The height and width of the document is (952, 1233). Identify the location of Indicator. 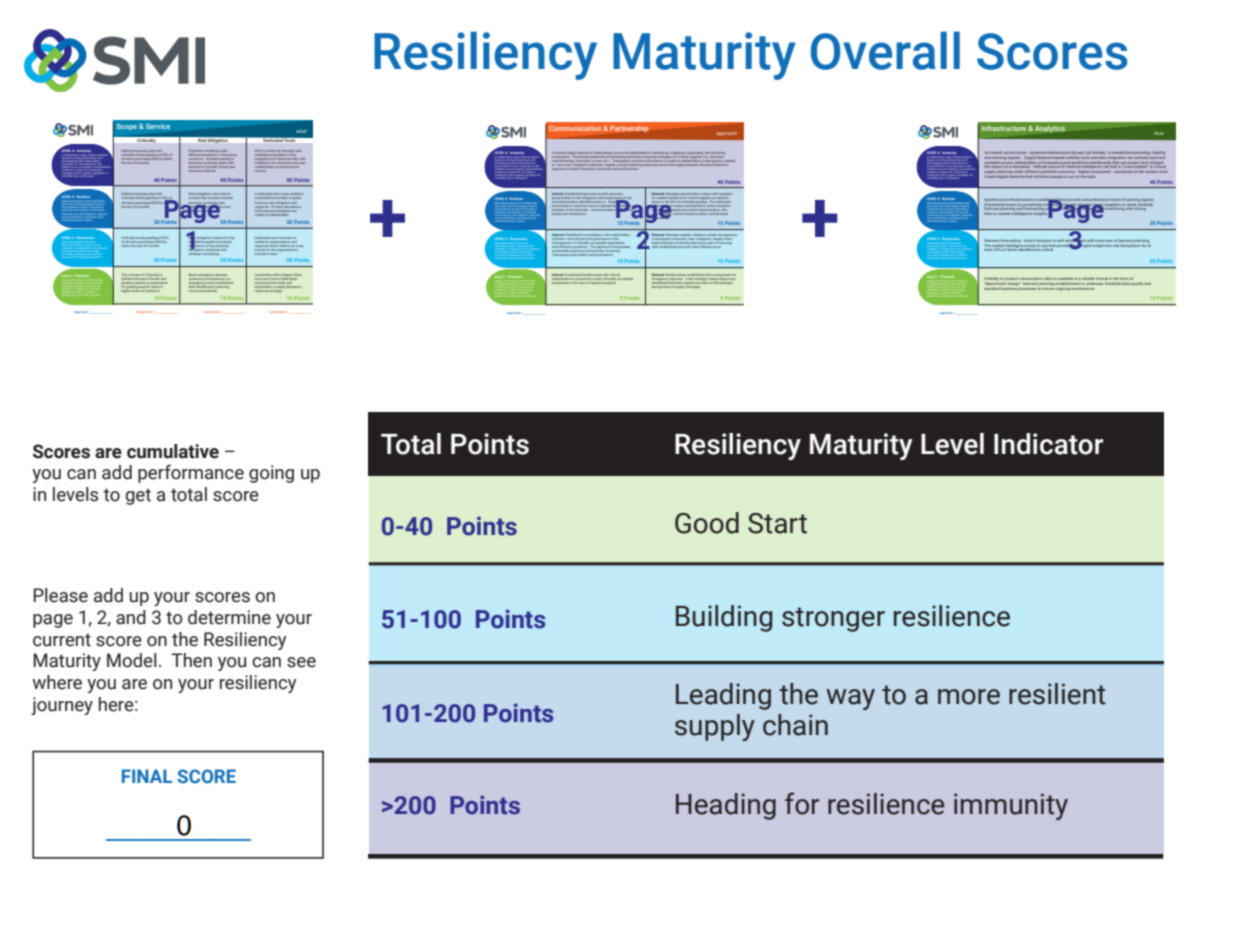
(1049, 444).
